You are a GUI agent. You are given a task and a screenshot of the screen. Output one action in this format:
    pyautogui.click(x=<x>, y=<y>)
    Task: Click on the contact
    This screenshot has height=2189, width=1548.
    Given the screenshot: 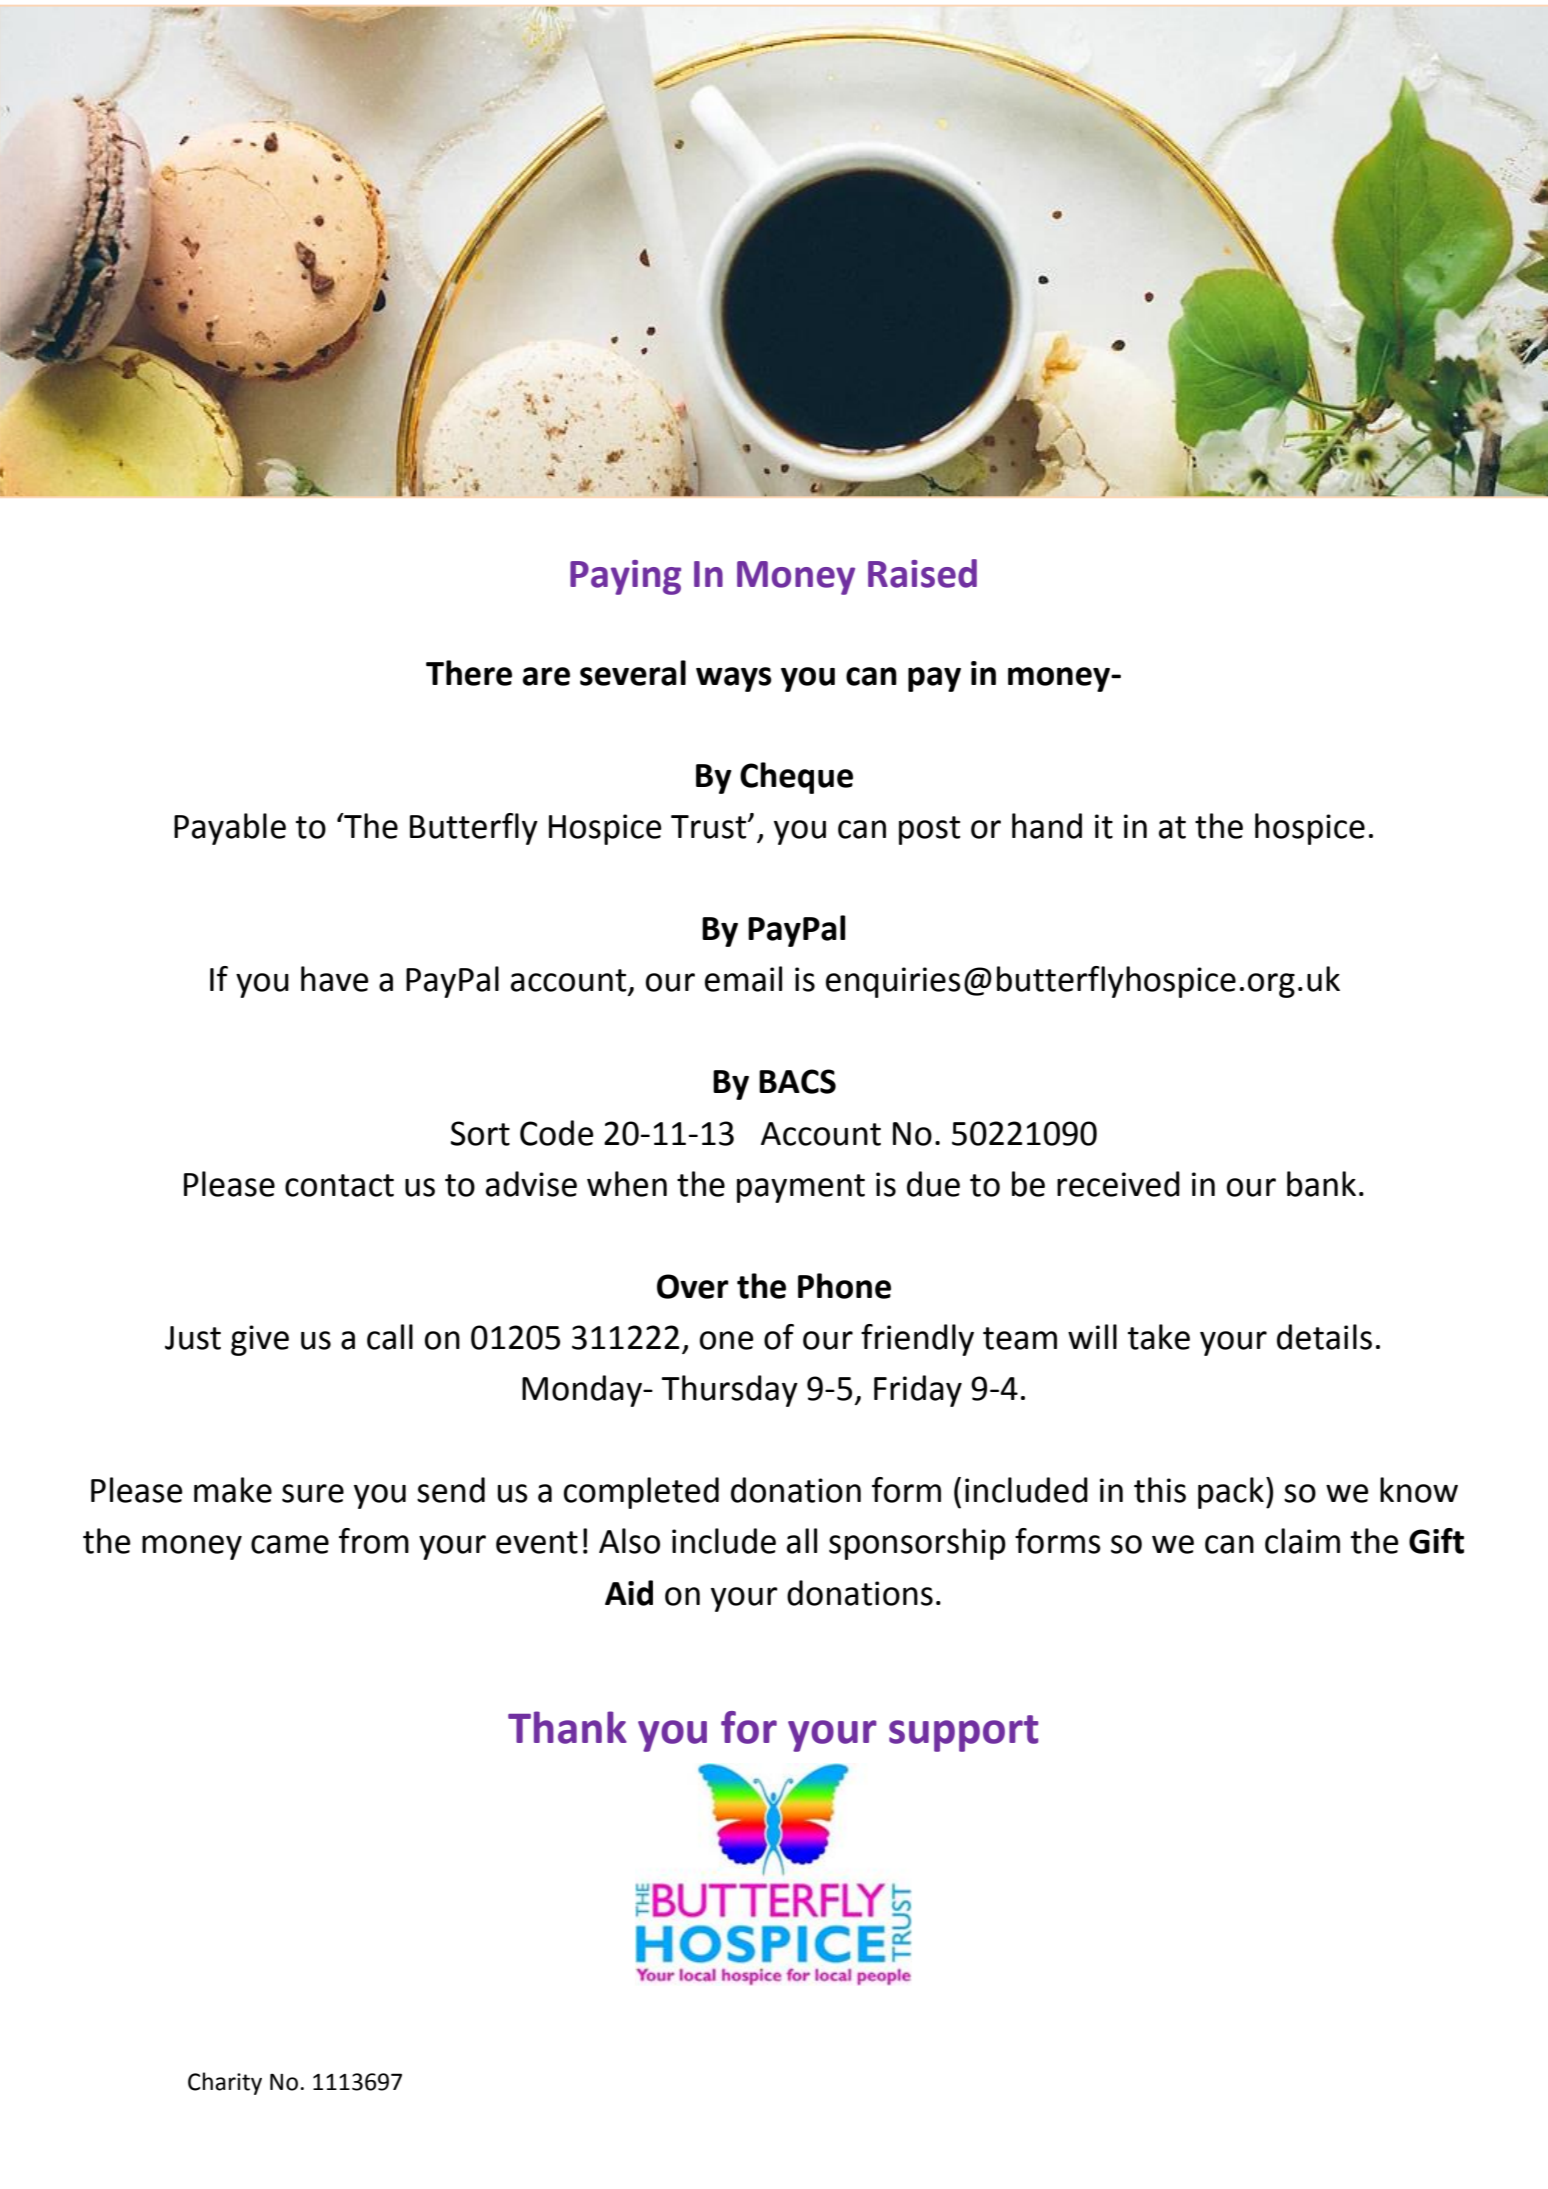 What is the action you would take?
    pyautogui.click(x=339, y=1185)
